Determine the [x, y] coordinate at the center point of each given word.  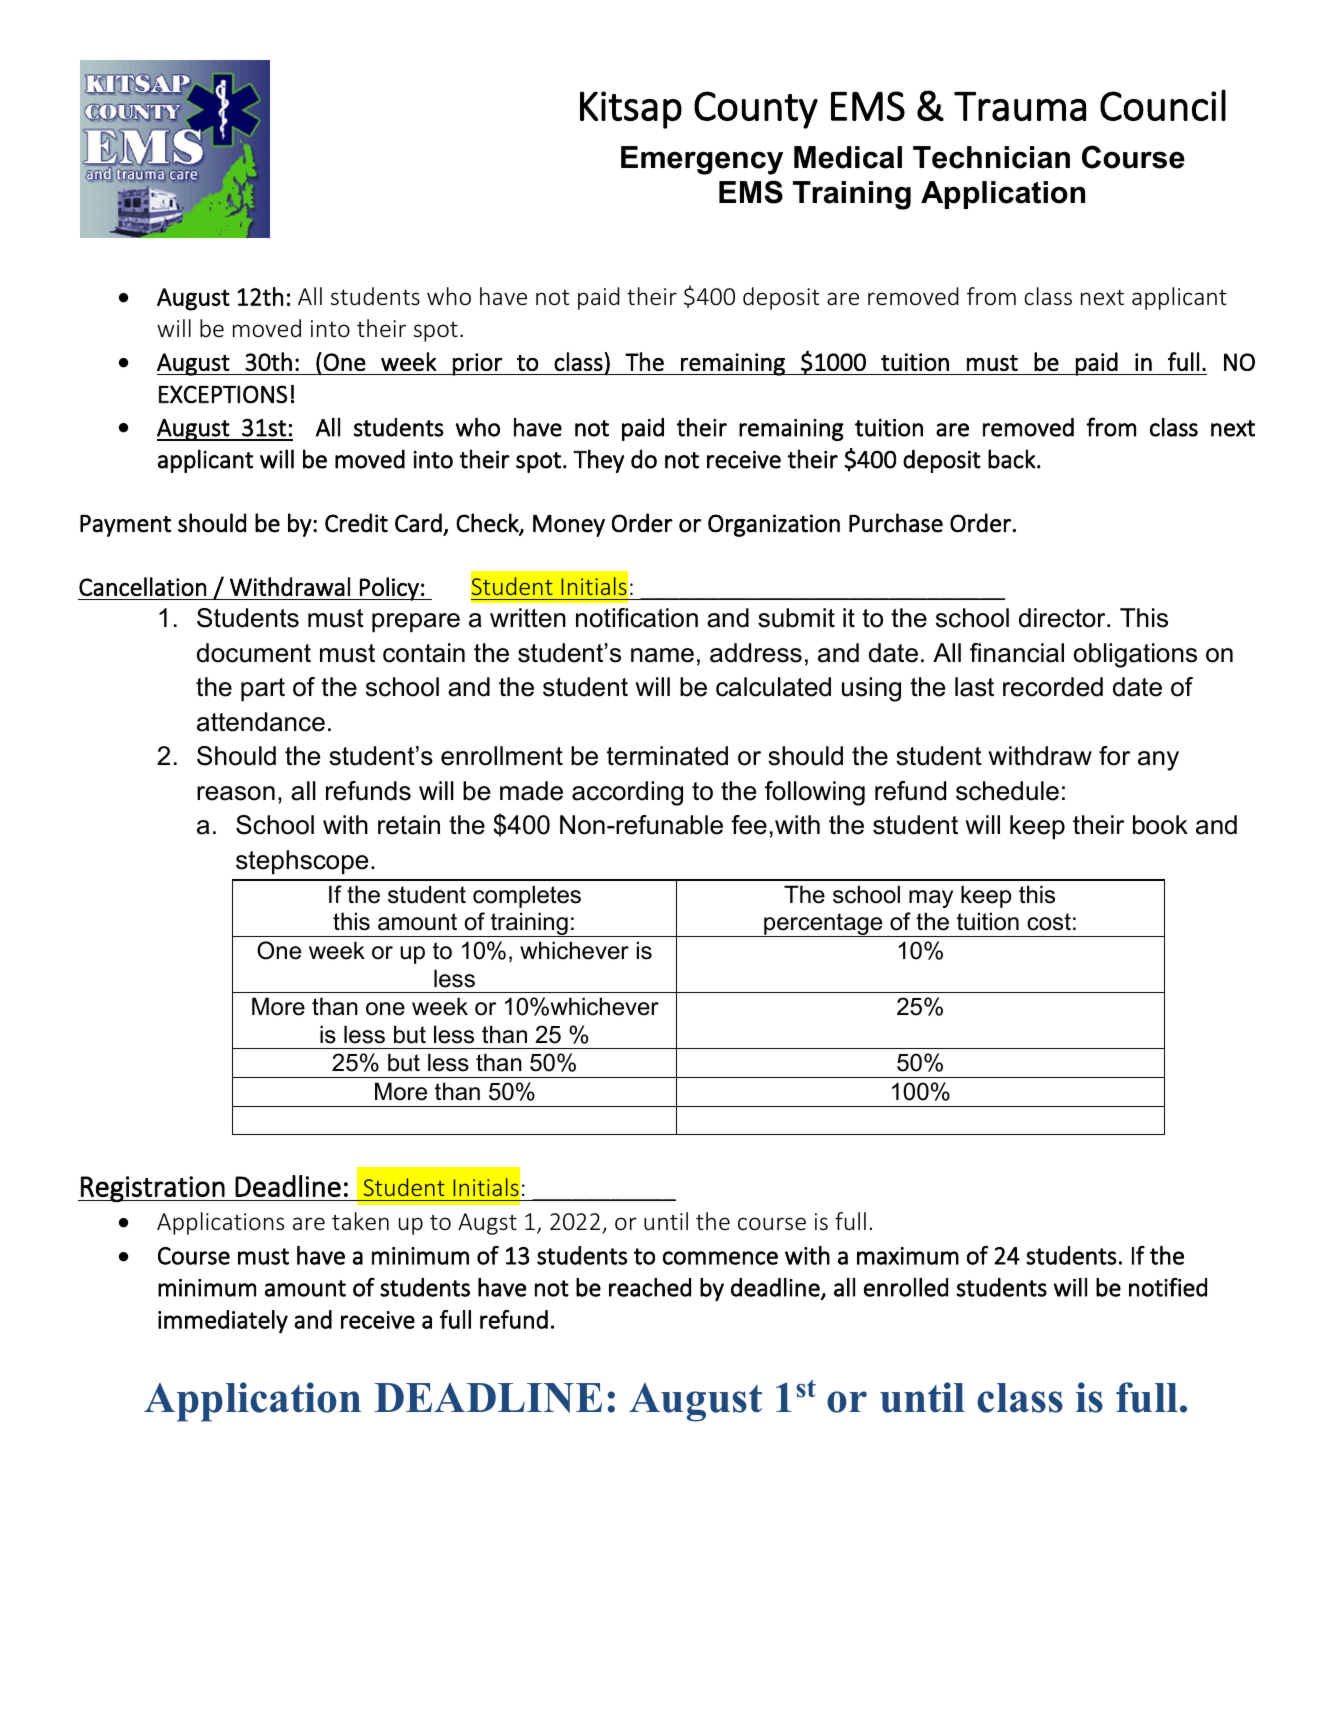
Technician [991, 157]
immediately [223, 1322]
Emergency [702, 160]
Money [569, 526]
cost [1049, 922]
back [1012, 459]
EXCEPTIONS [223, 394]
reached [650, 1287]
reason [236, 793]
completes [527, 896]
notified [1168, 1287]
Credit [356, 523]
